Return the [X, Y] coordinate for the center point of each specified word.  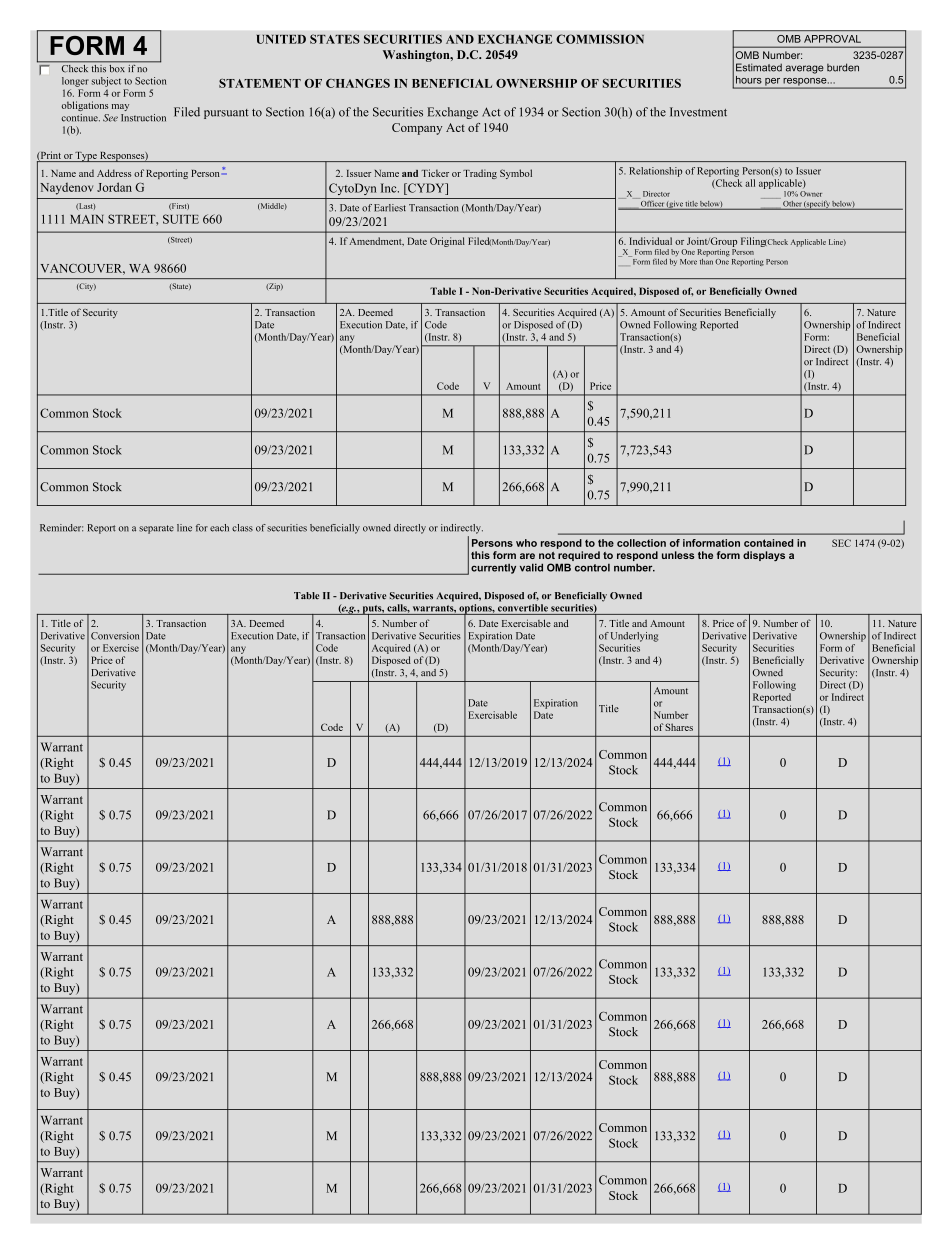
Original [447, 242]
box [117, 67]
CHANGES [358, 83]
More [688, 262]
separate [156, 529]
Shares [679, 727]
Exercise [121, 648]
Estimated [759, 67]
